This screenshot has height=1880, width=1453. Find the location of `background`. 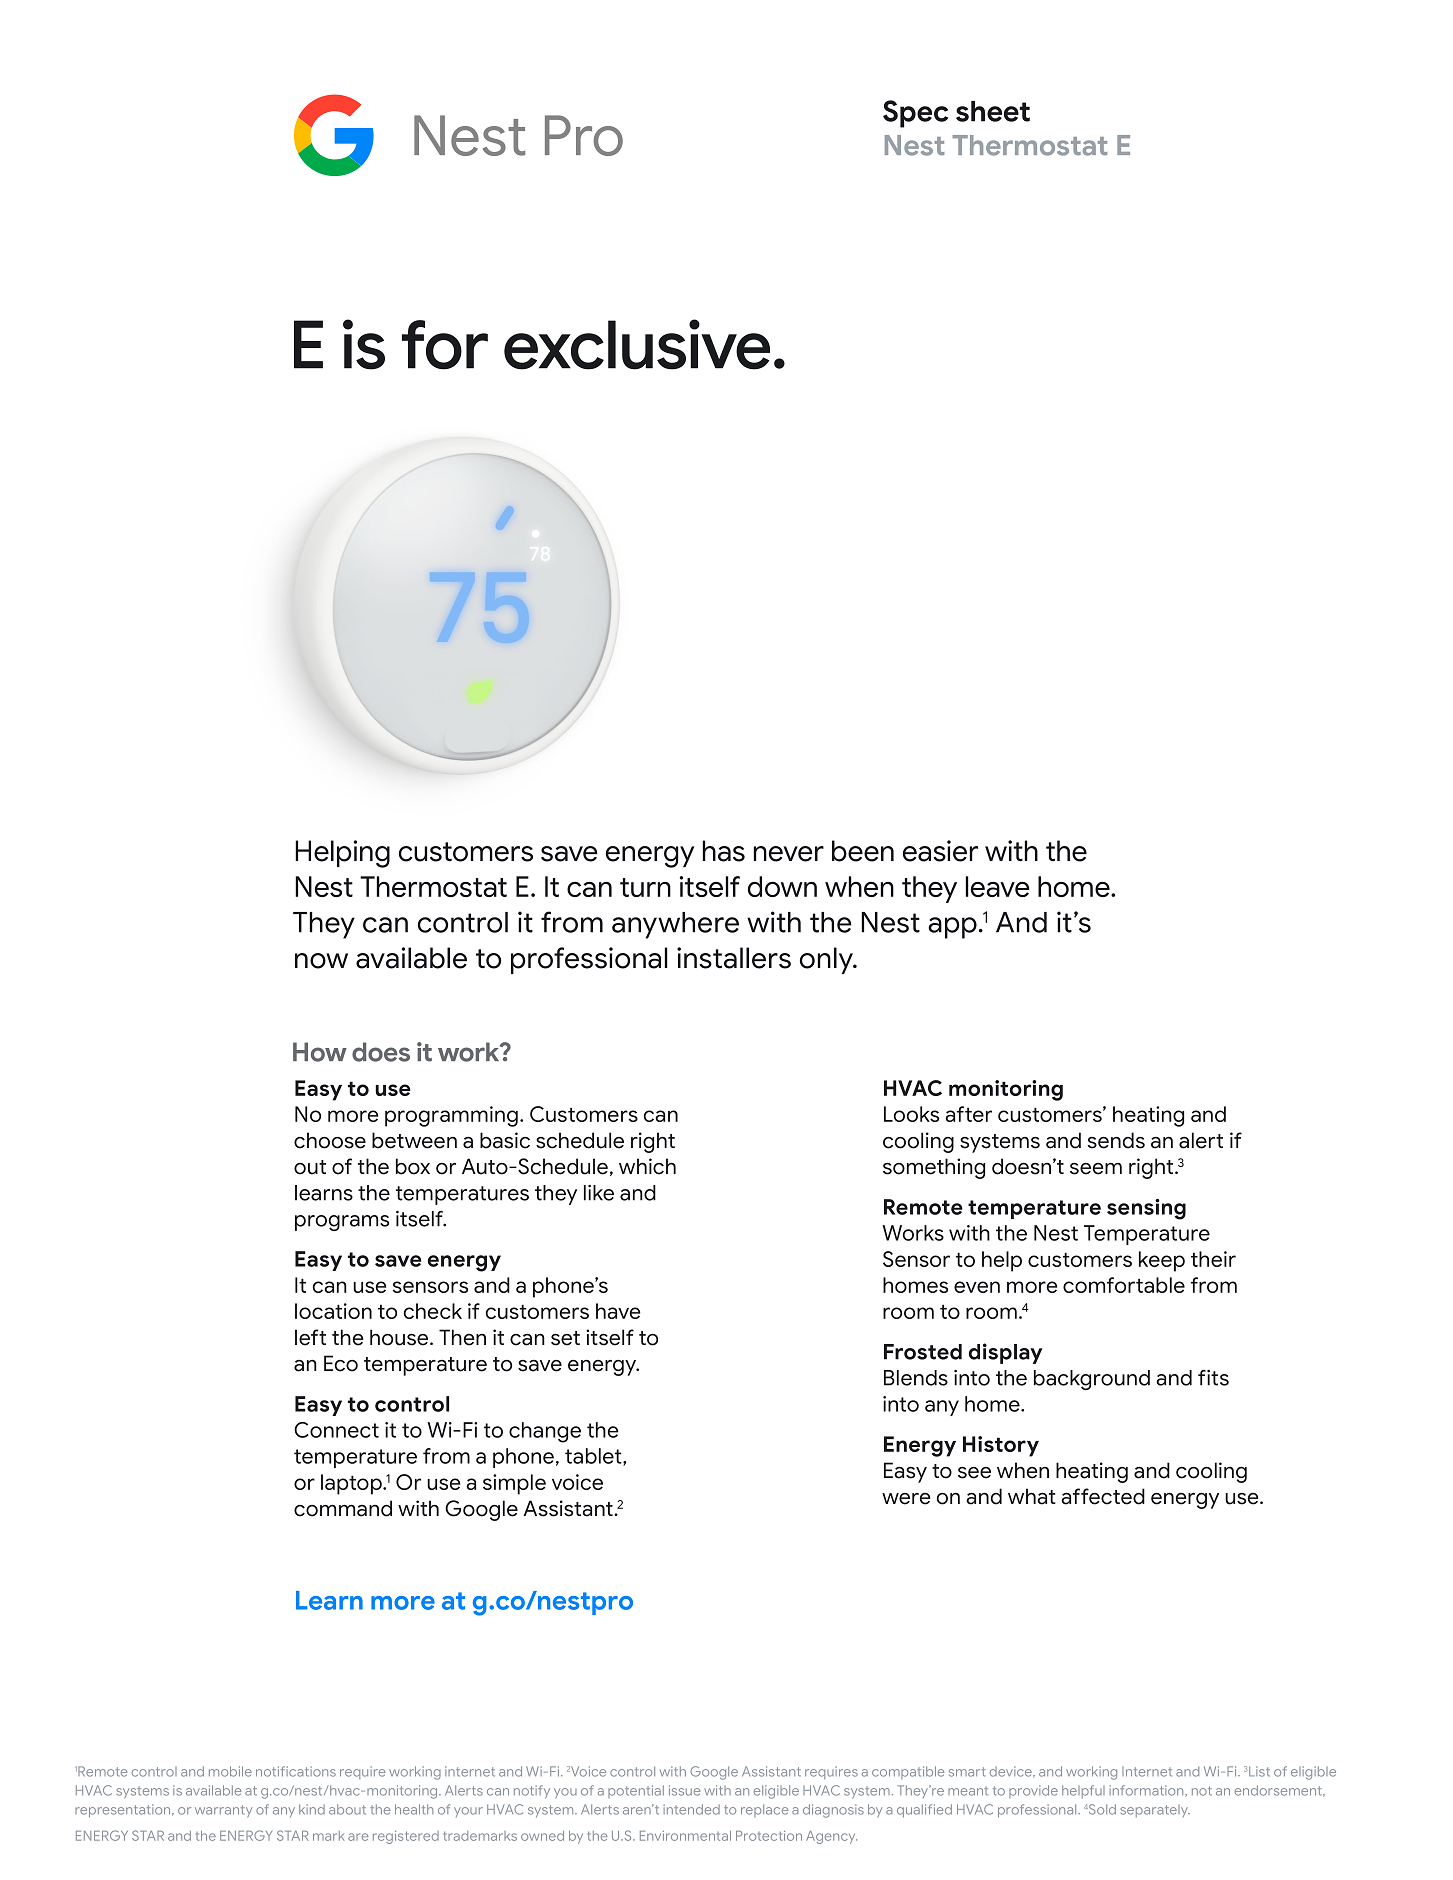

background is located at coordinates (1092, 1380).
